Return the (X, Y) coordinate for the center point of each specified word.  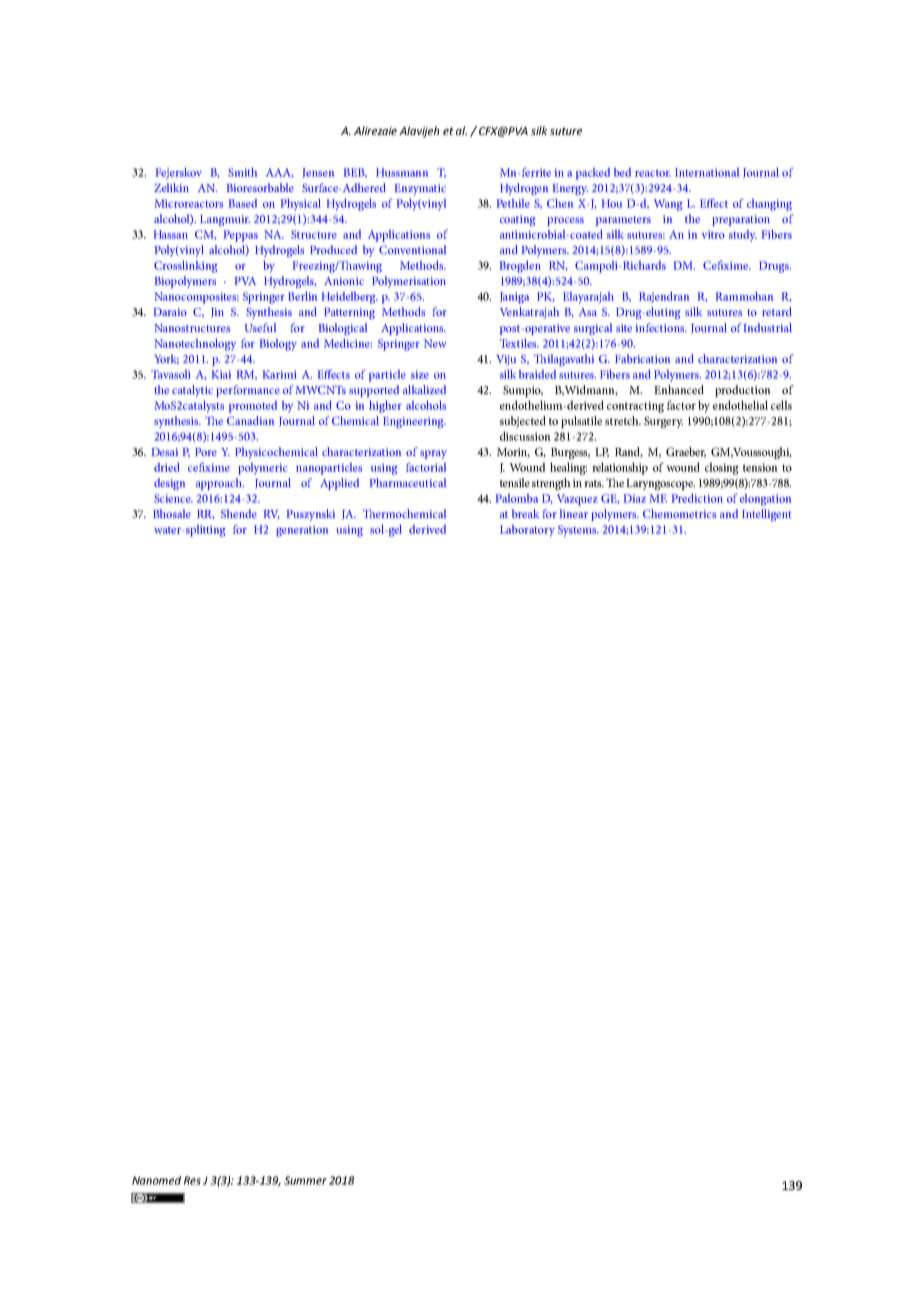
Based (243, 203)
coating (517, 220)
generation (302, 531)
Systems (578, 531)
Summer (305, 1180)
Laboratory (527, 531)
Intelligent (766, 515)
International (707, 172)
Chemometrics (679, 513)
